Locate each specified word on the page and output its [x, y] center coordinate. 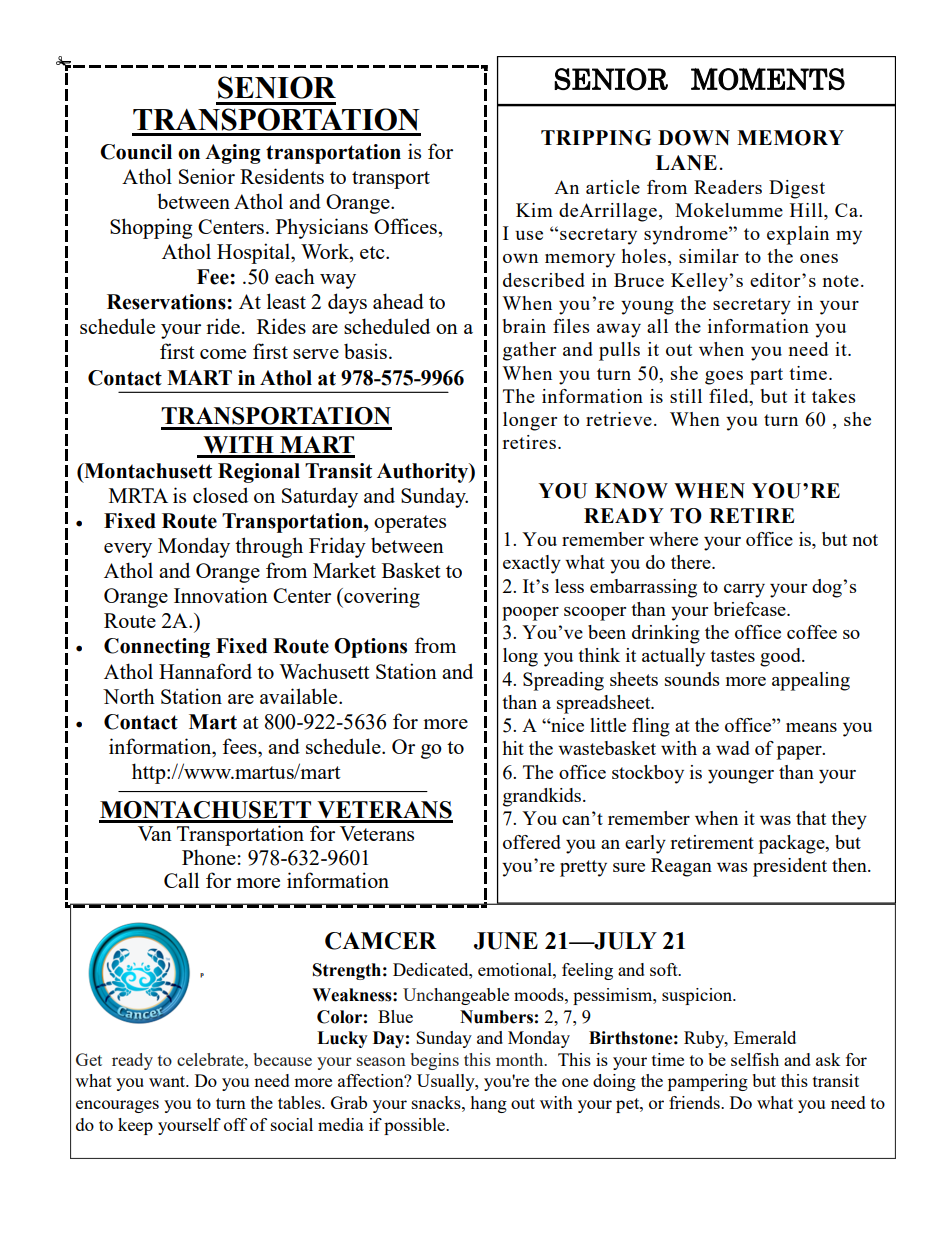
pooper [530, 614]
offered [532, 842]
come [223, 354]
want [168, 1081]
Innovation [221, 595]
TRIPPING [596, 138]
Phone [209, 857]
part [766, 376]
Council [136, 152]
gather [529, 351]
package [793, 844]
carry [744, 591]
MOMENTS [768, 79]
